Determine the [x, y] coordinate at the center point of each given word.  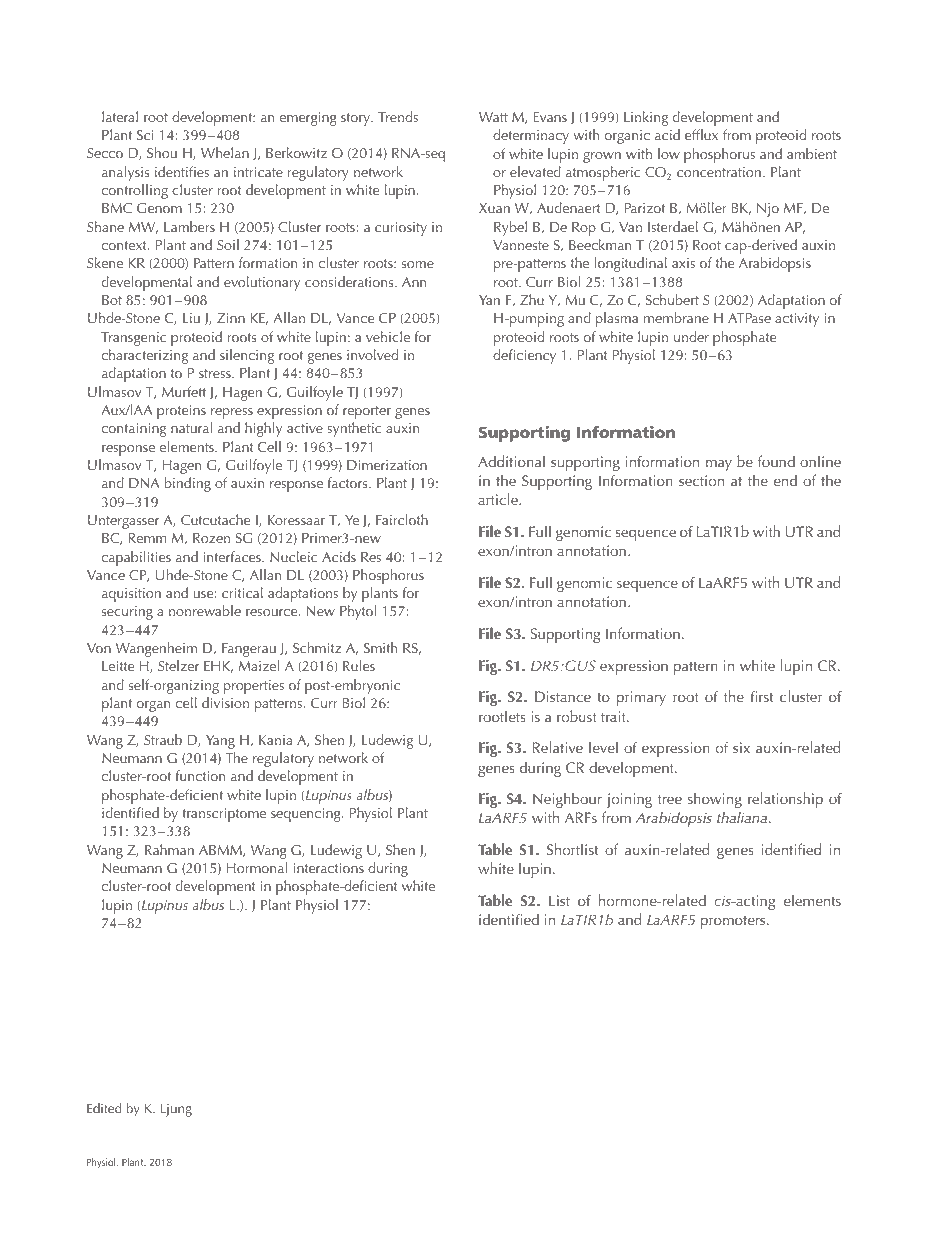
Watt [493, 117]
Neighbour [567, 800]
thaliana [742, 817]
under [691, 336]
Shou [162, 152]
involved [372, 354]
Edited [104, 1108]
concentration [719, 172]
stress [216, 373]
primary [641, 698]
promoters [734, 922]
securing [127, 613]
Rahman [169, 849]
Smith [380, 647]
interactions [329, 868]
